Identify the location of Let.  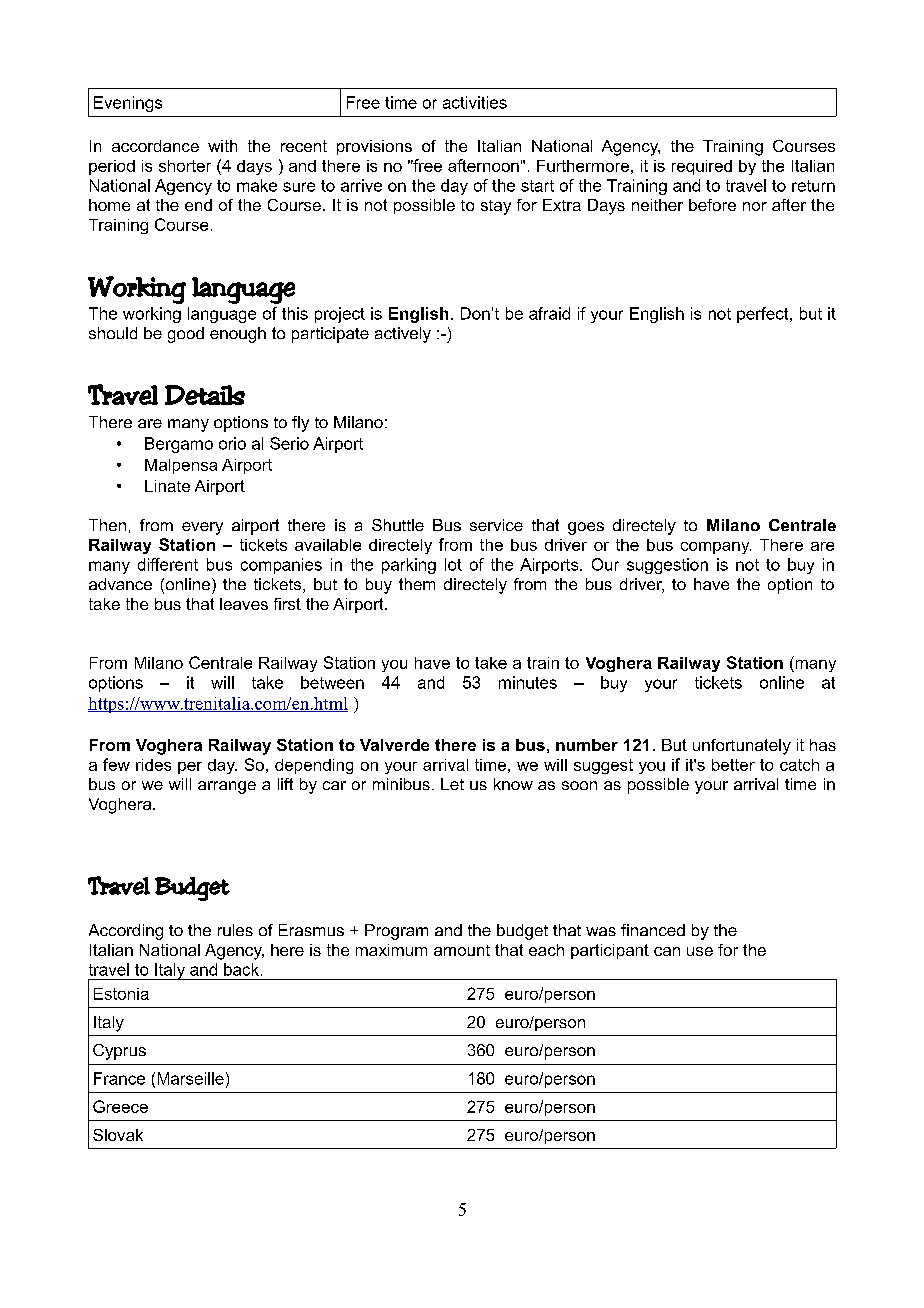
(452, 784).
